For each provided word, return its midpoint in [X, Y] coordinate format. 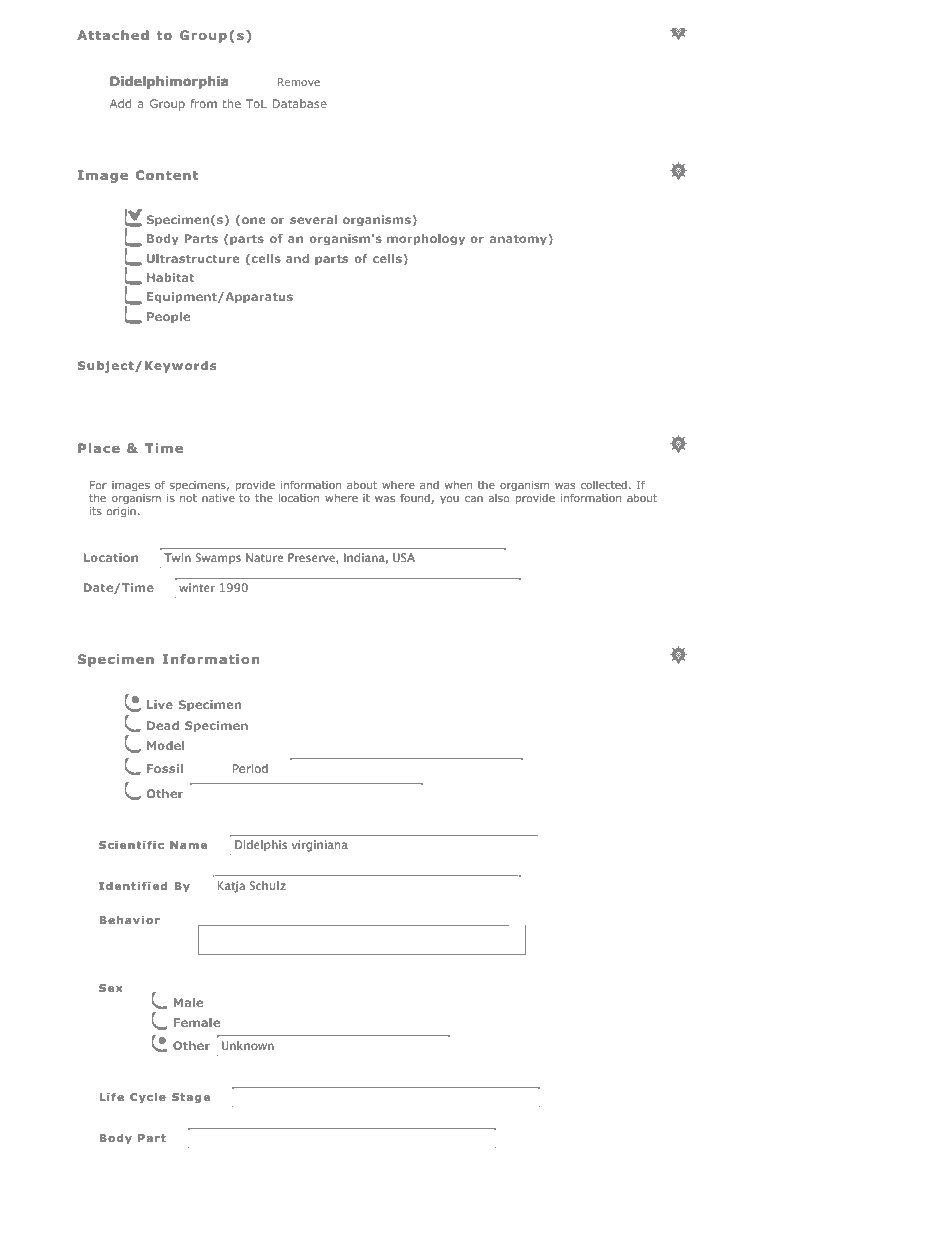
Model [165, 745]
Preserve [312, 557]
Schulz [268, 885]
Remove [299, 82]
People [168, 317]
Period [250, 768]
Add [120, 103]
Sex [110, 988]
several [313, 219]
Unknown [248, 1045]
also [499, 498]
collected [604, 485]
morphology [426, 240]
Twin [177, 557]
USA [404, 557]
